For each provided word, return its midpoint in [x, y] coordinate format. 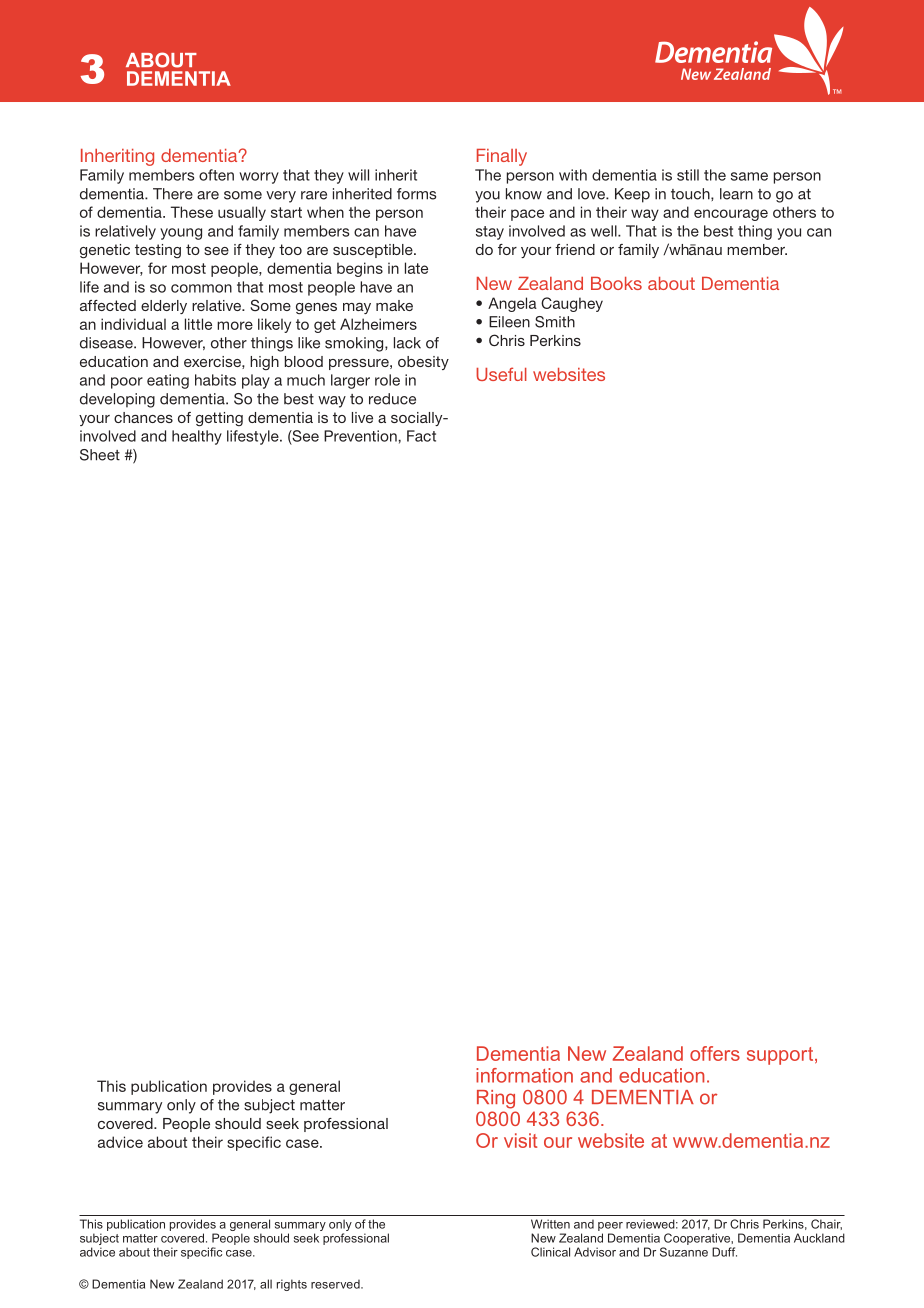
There [173, 194]
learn [736, 194]
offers [715, 1053]
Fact [421, 436]
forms [416, 194]
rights [292, 1285]
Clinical [550, 1252]
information [524, 1075]
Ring [496, 1099]
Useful [501, 374]
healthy [197, 437]
